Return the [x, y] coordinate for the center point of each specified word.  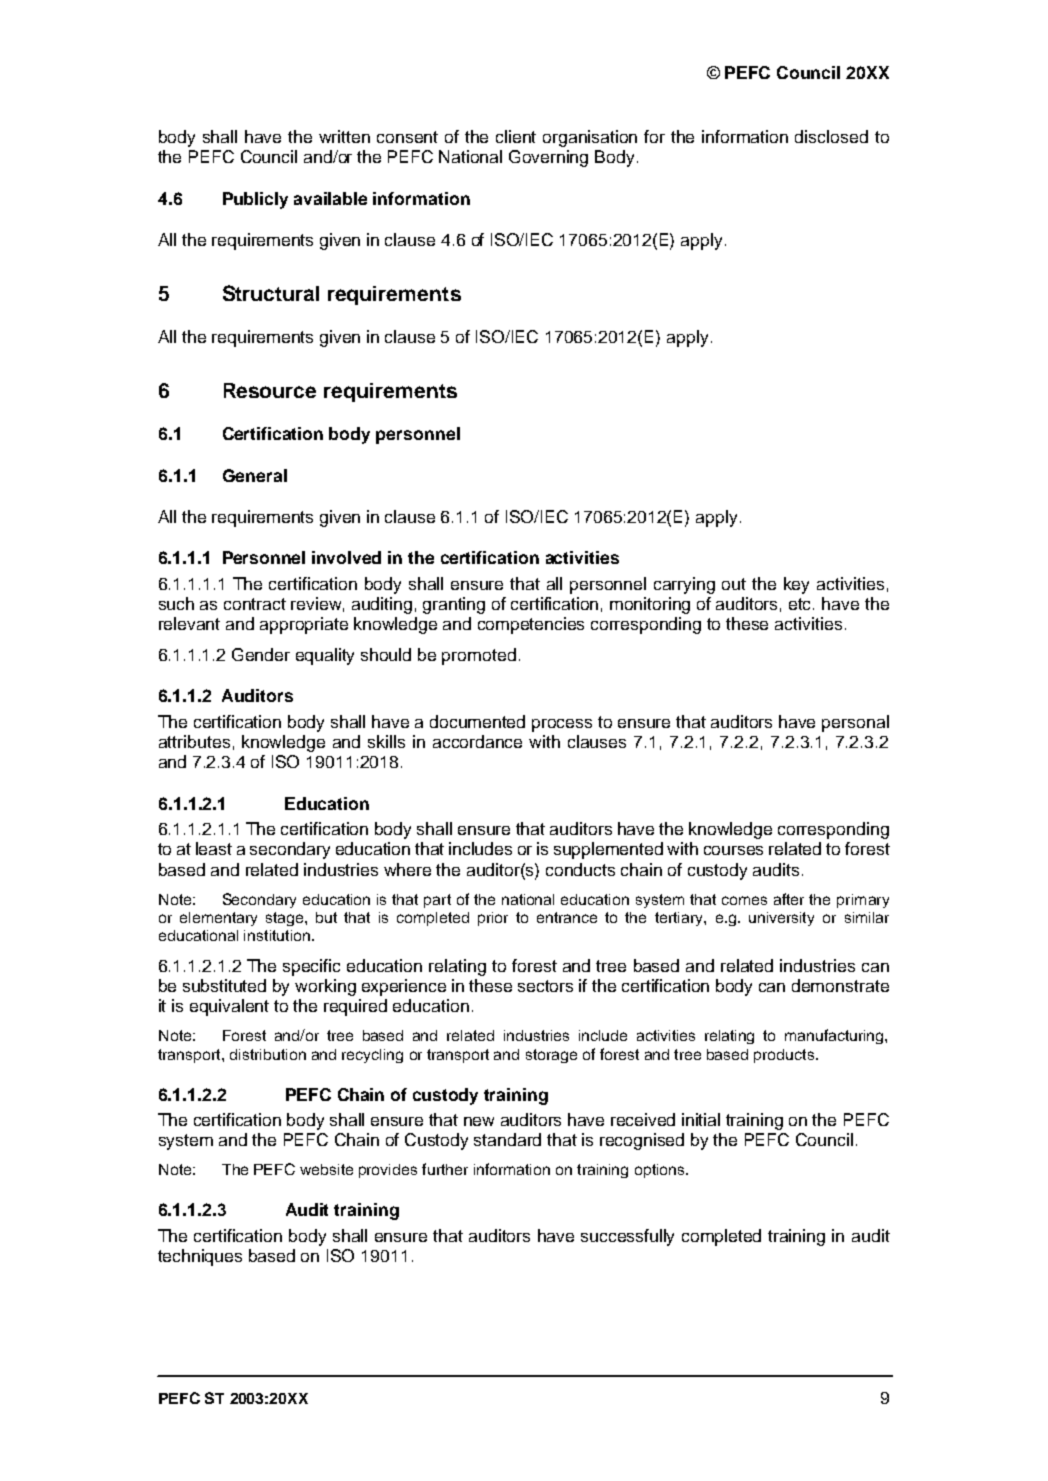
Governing [548, 158]
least [214, 848]
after [789, 899]
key [796, 585]
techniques [200, 1257]
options [661, 1171]
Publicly [255, 200]
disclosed [831, 136]
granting [454, 605]
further [445, 1169]
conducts [580, 869]
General [255, 475]
